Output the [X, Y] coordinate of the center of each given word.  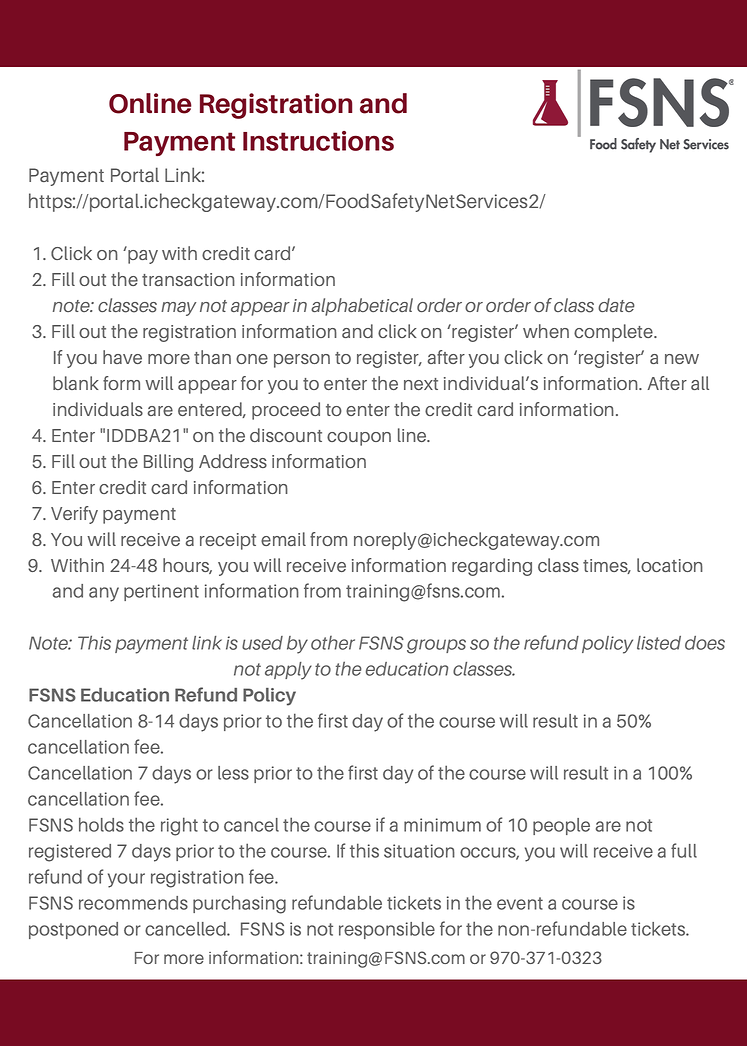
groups [436, 646]
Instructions [318, 141]
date [616, 305]
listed [659, 643]
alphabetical [362, 307]
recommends [133, 903]
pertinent [161, 592]
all [700, 383]
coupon [359, 439]
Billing [168, 463]
